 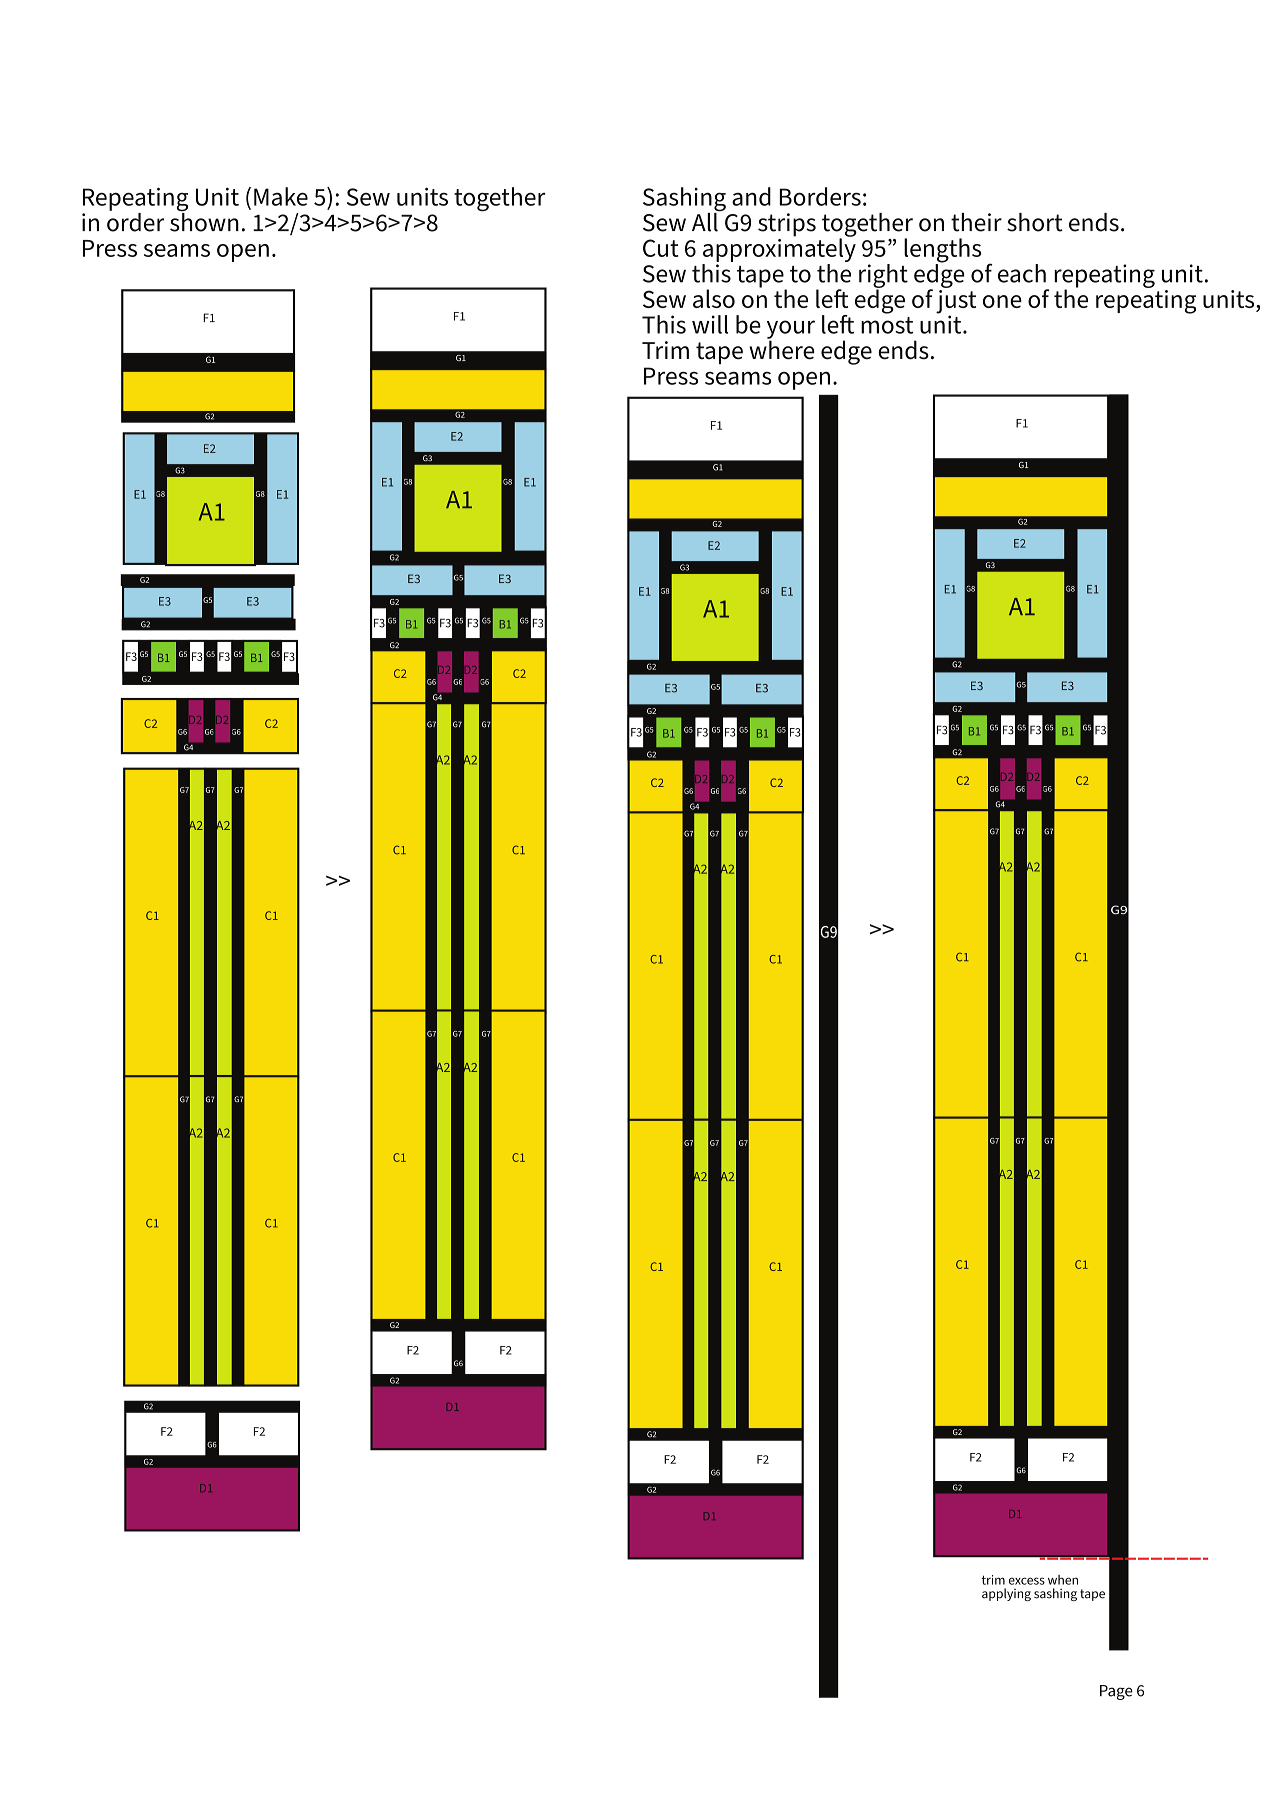 What do you see at coordinates (281, 196) in the page?
I see `Make` at bounding box center [281, 196].
